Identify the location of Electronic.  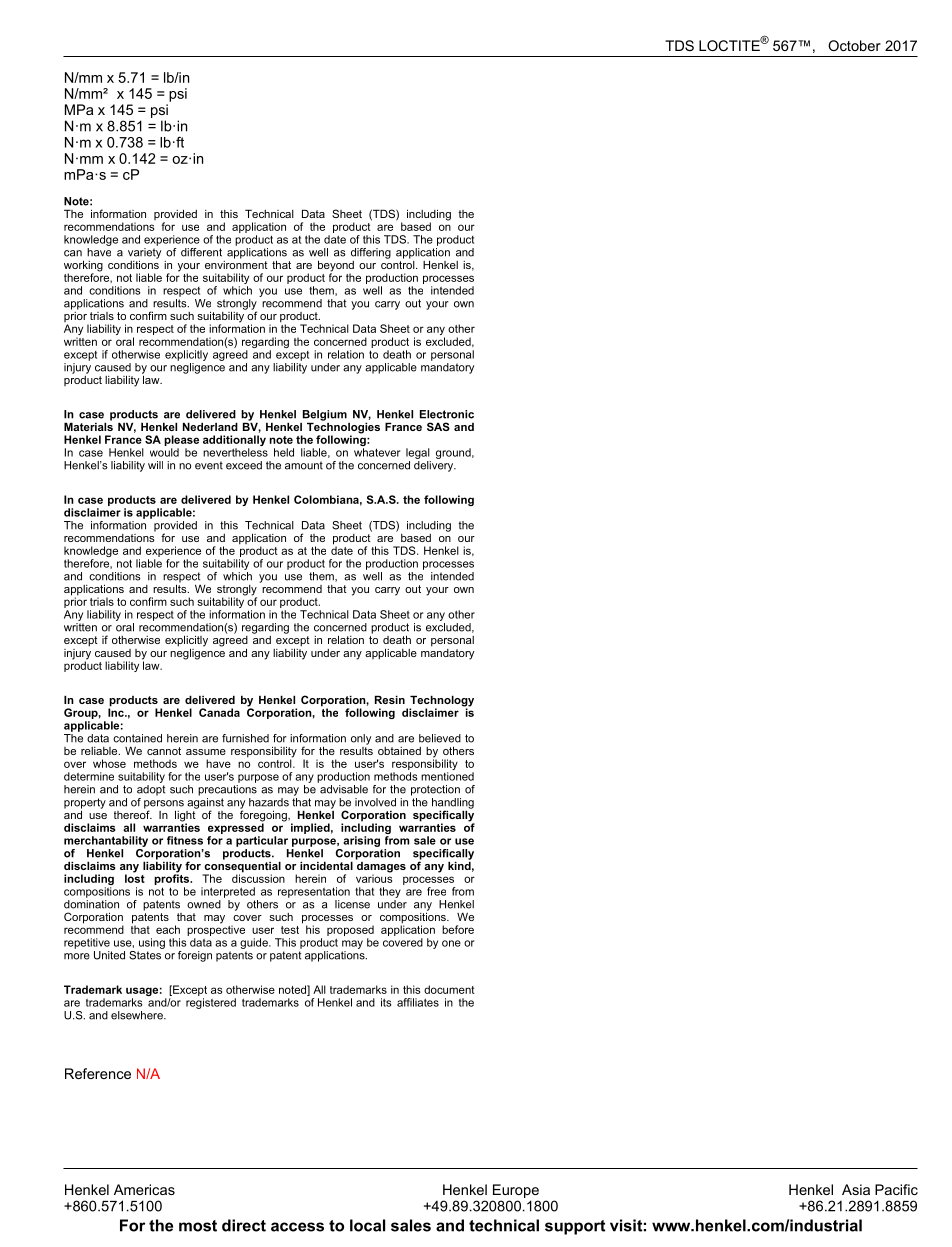
(447, 414).
